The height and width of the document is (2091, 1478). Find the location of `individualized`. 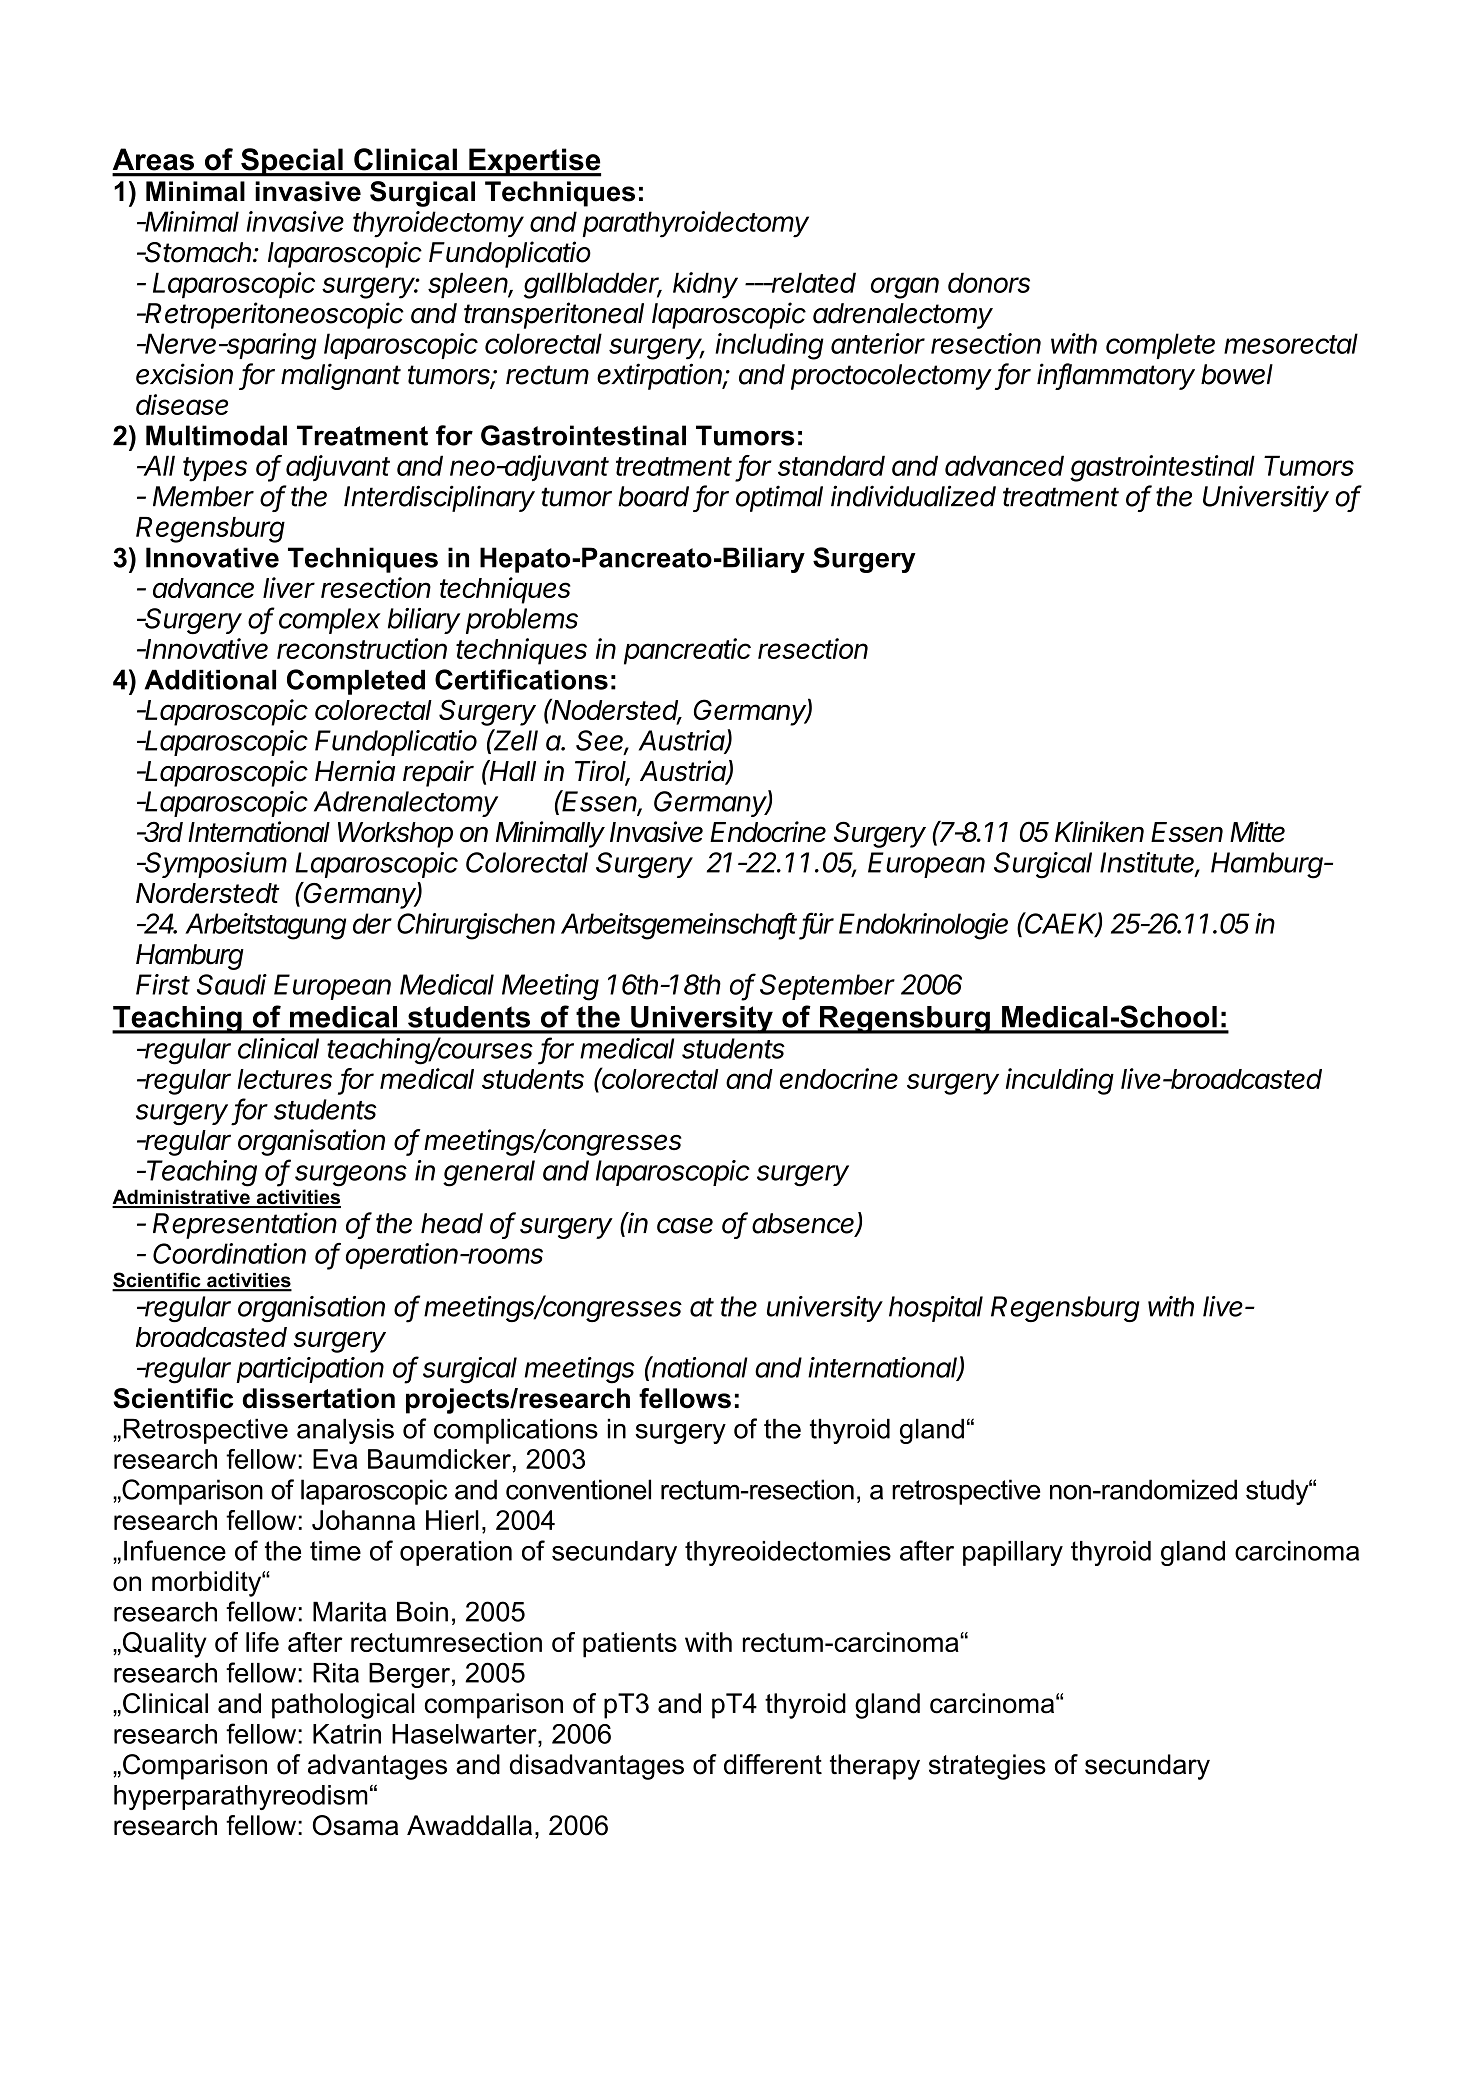

individualized is located at coordinates (913, 496).
